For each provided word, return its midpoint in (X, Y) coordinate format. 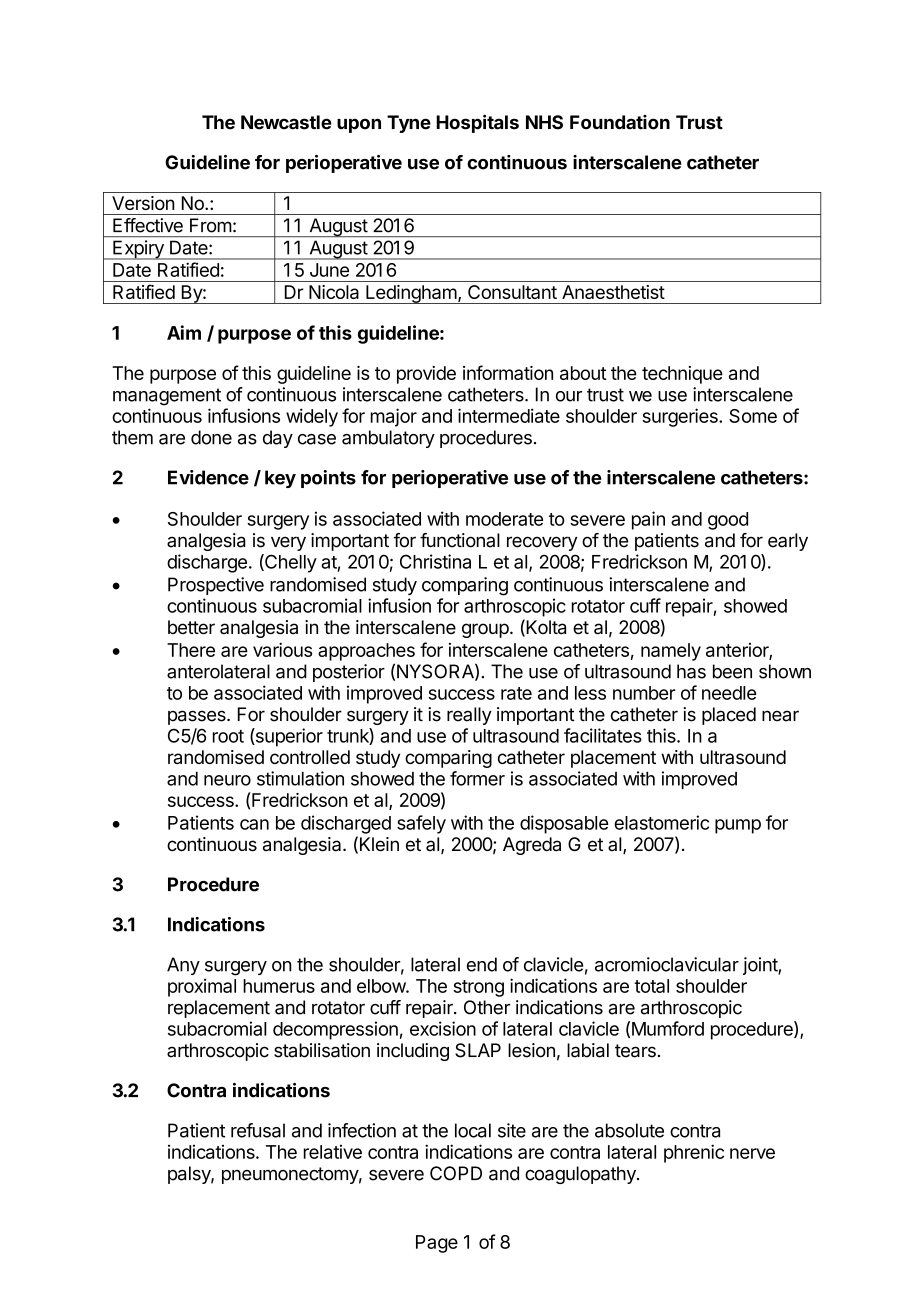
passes (198, 717)
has (691, 671)
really (469, 716)
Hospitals (477, 123)
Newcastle (286, 122)
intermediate (509, 415)
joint (761, 966)
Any (183, 966)
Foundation (620, 122)
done (211, 437)
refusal (258, 1130)
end (482, 964)
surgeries (681, 417)
